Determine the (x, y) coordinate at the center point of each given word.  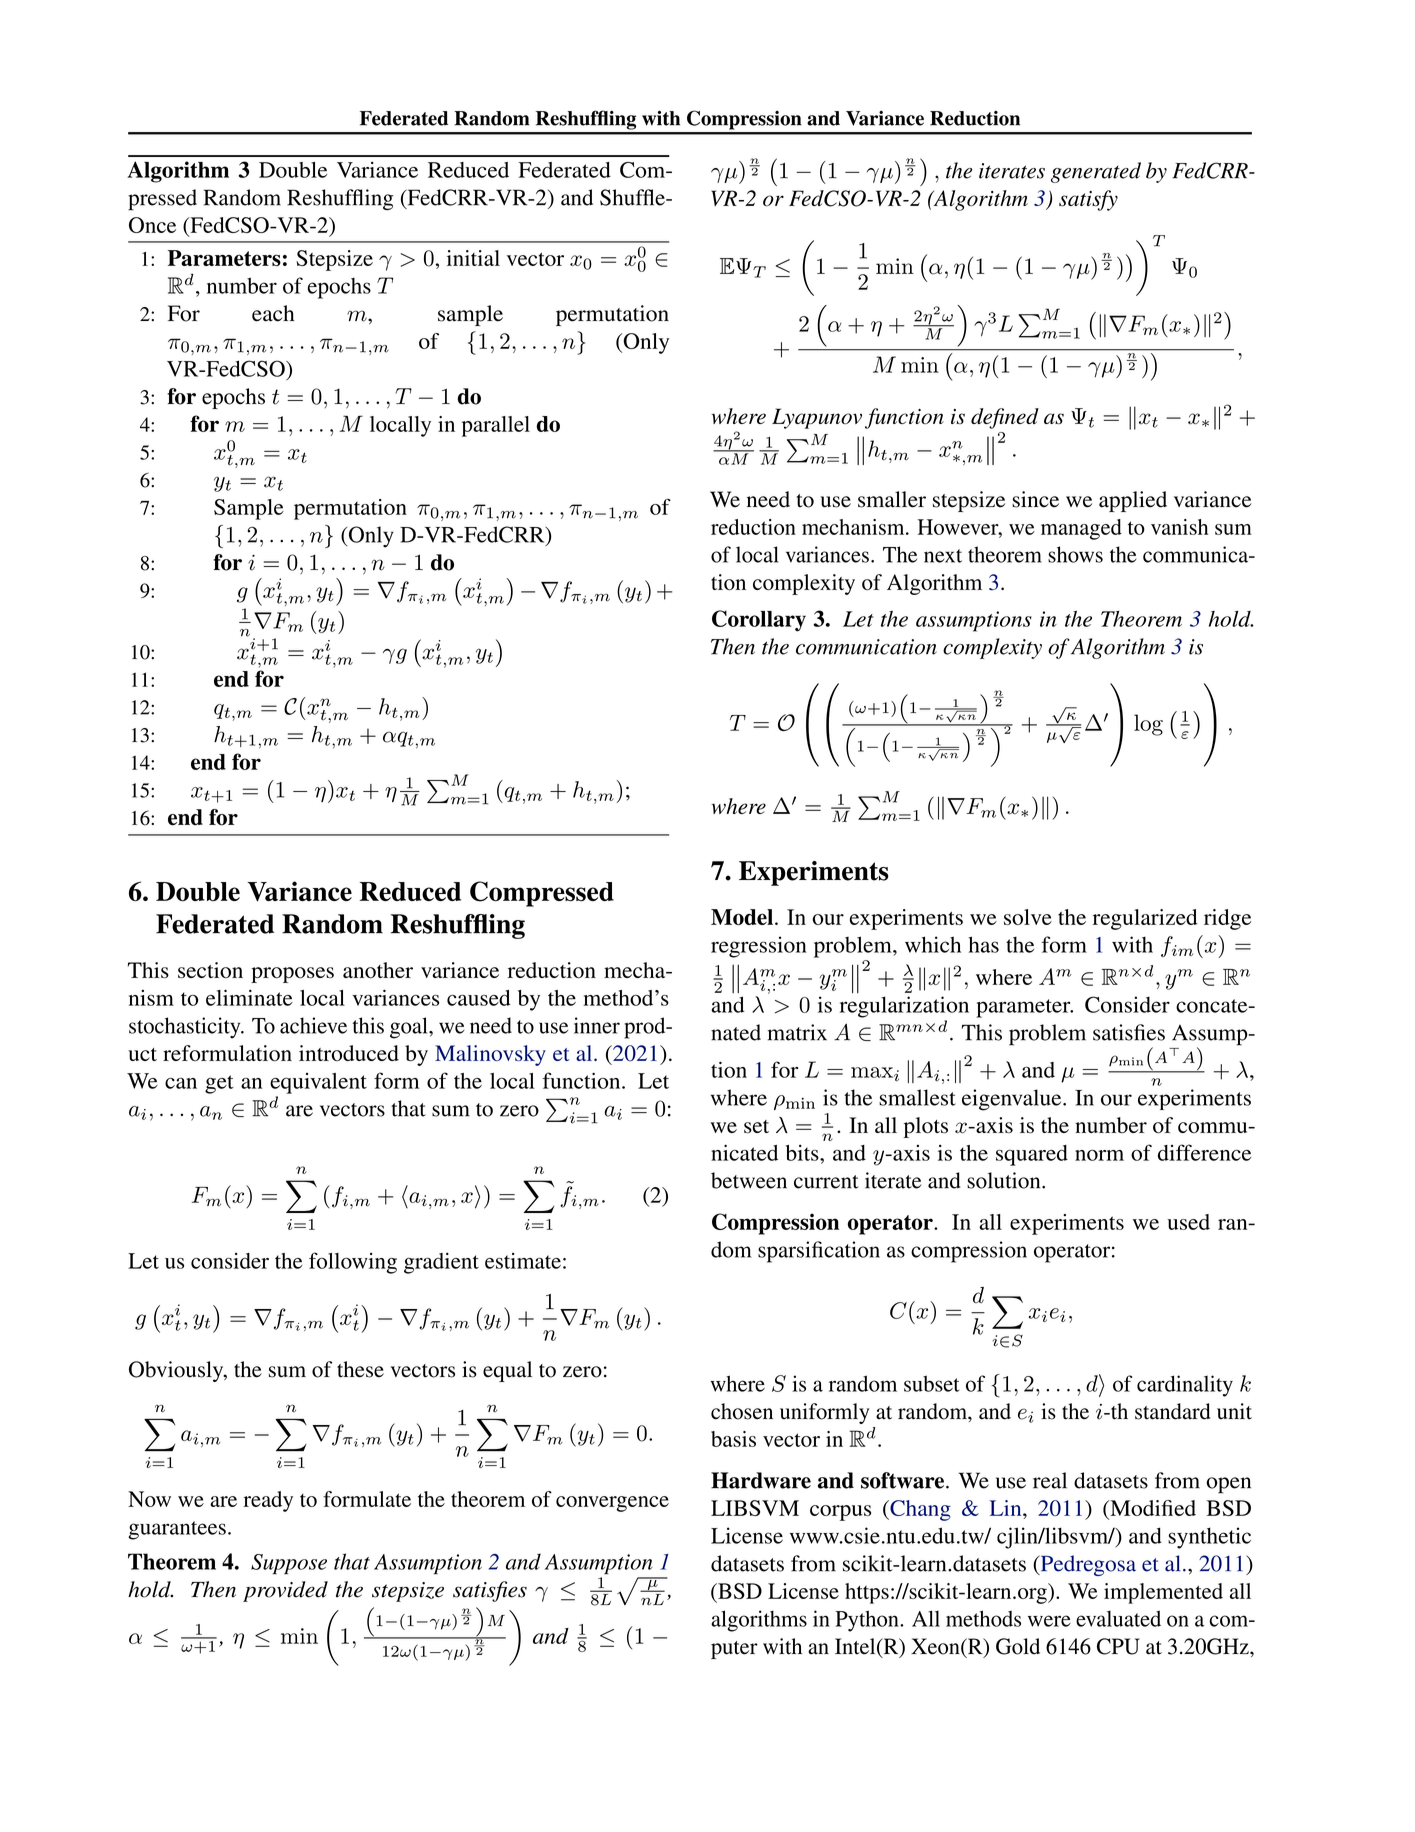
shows (1075, 554)
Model (742, 917)
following (353, 1263)
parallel (496, 426)
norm (1099, 1155)
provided (285, 1591)
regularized (1145, 919)
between (749, 1180)
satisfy (1088, 200)
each (273, 313)
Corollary (759, 621)
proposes (292, 975)
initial (473, 258)
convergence (612, 1504)
